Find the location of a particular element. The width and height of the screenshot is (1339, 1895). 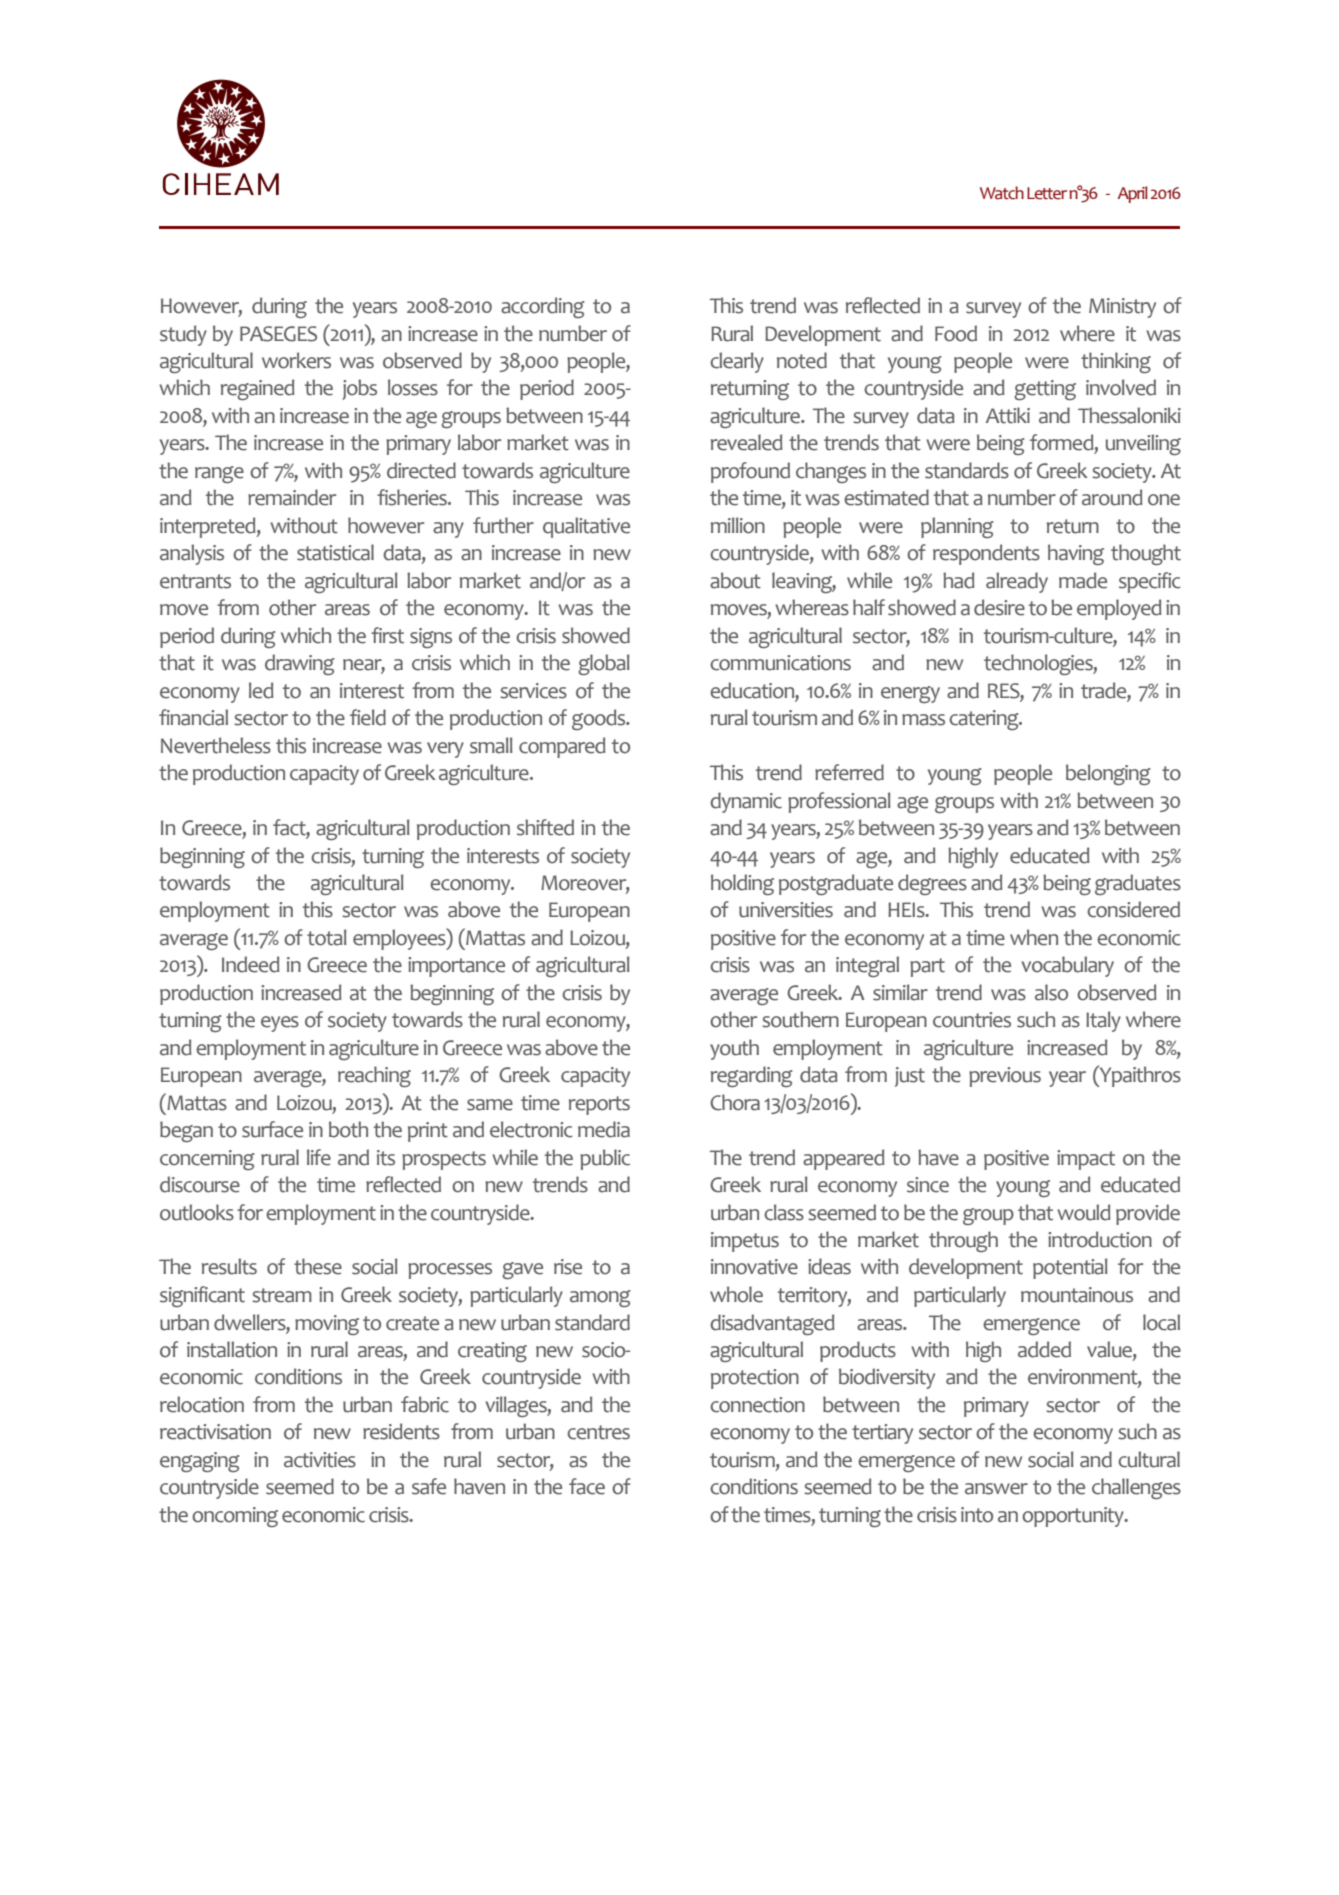

graduates is located at coordinates (1138, 884).
